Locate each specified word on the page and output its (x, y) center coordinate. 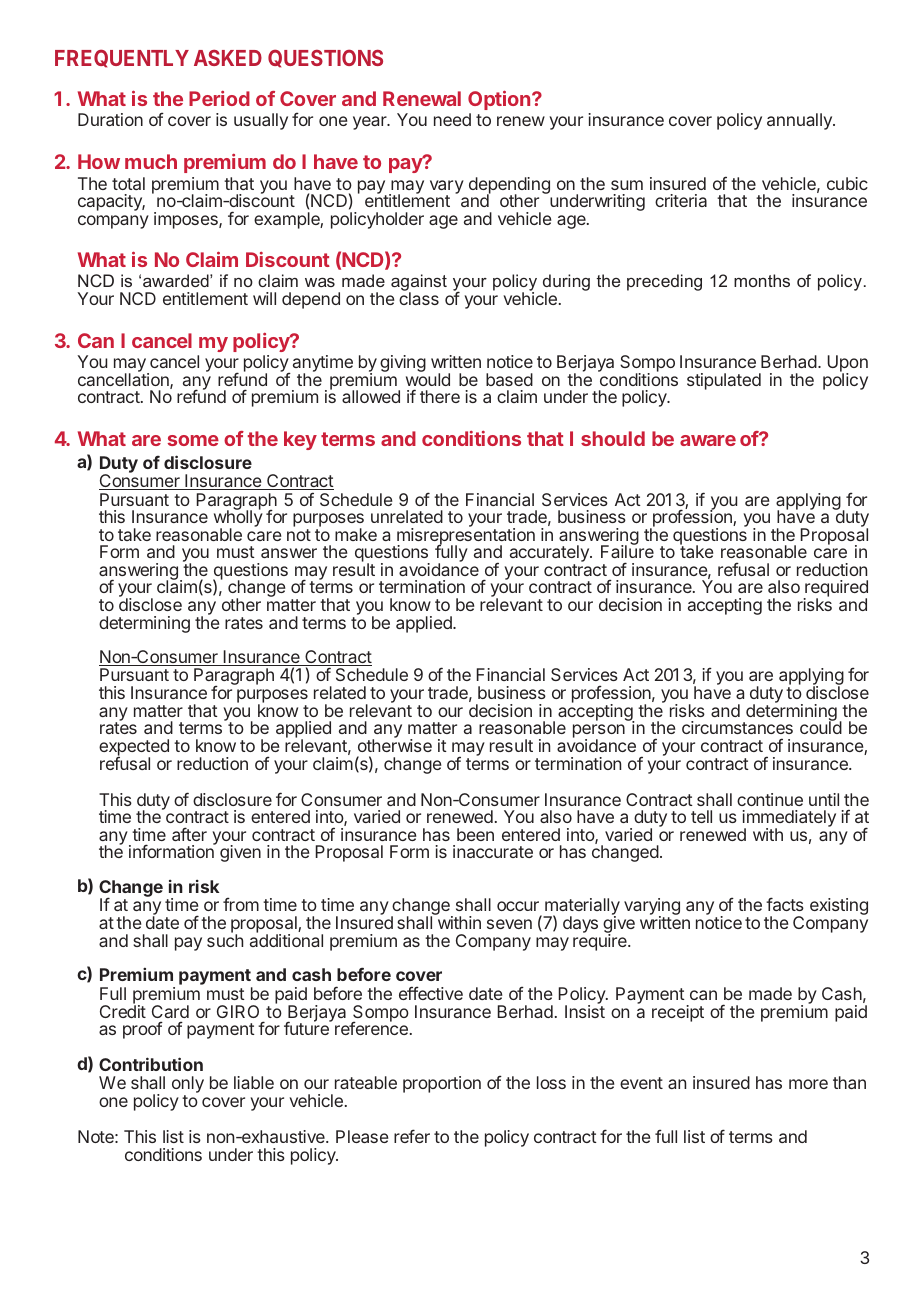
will (264, 298)
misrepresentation (466, 536)
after (189, 834)
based (509, 379)
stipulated (724, 381)
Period (219, 98)
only (188, 1086)
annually (800, 121)
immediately (789, 820)
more (808, 1084)
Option (500, 100)
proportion (442, 1084)
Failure (627, 551)
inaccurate (493, 851)
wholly (238, 519)
